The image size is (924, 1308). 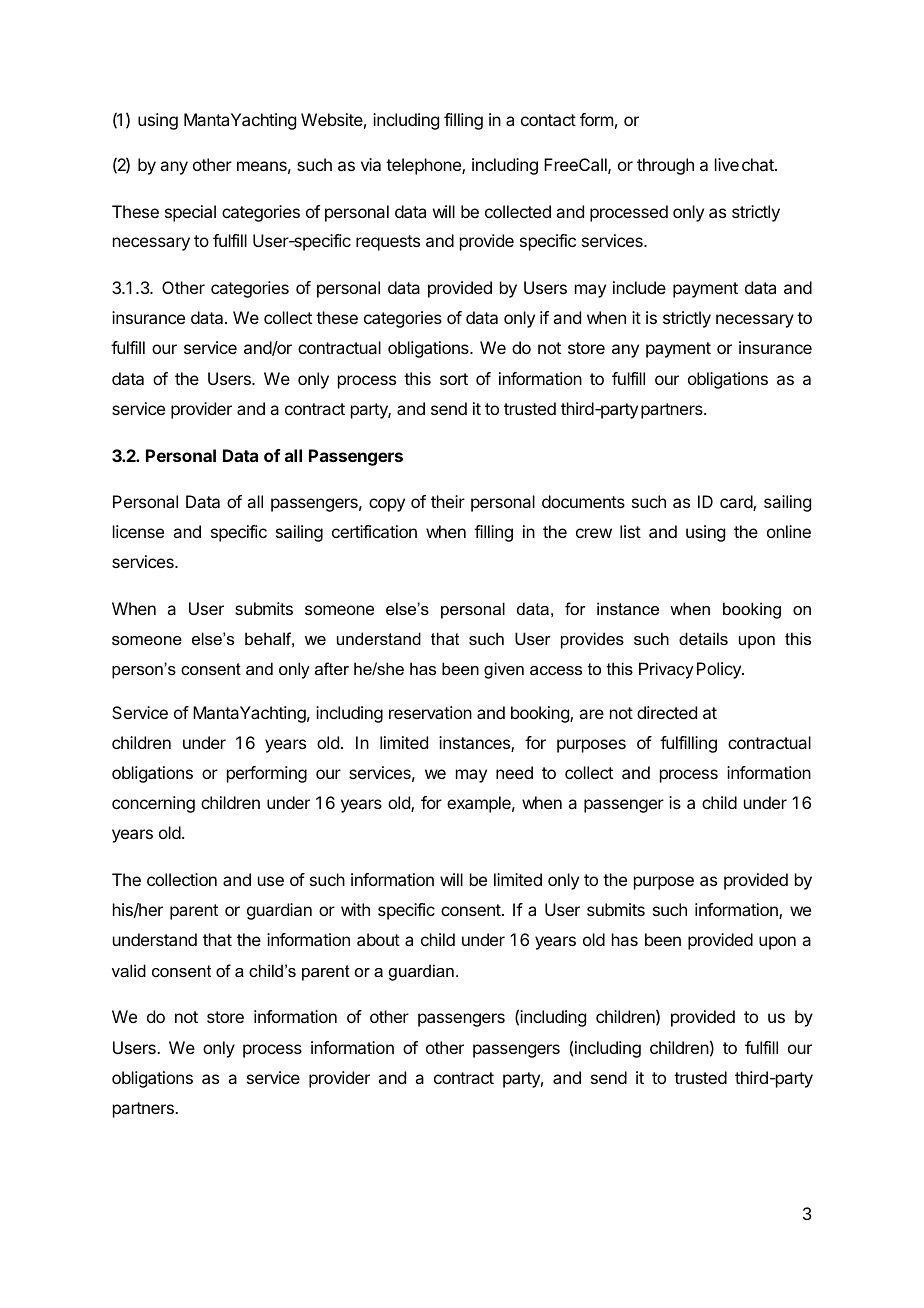 I want to click on about, so click(x=378, y=939).
